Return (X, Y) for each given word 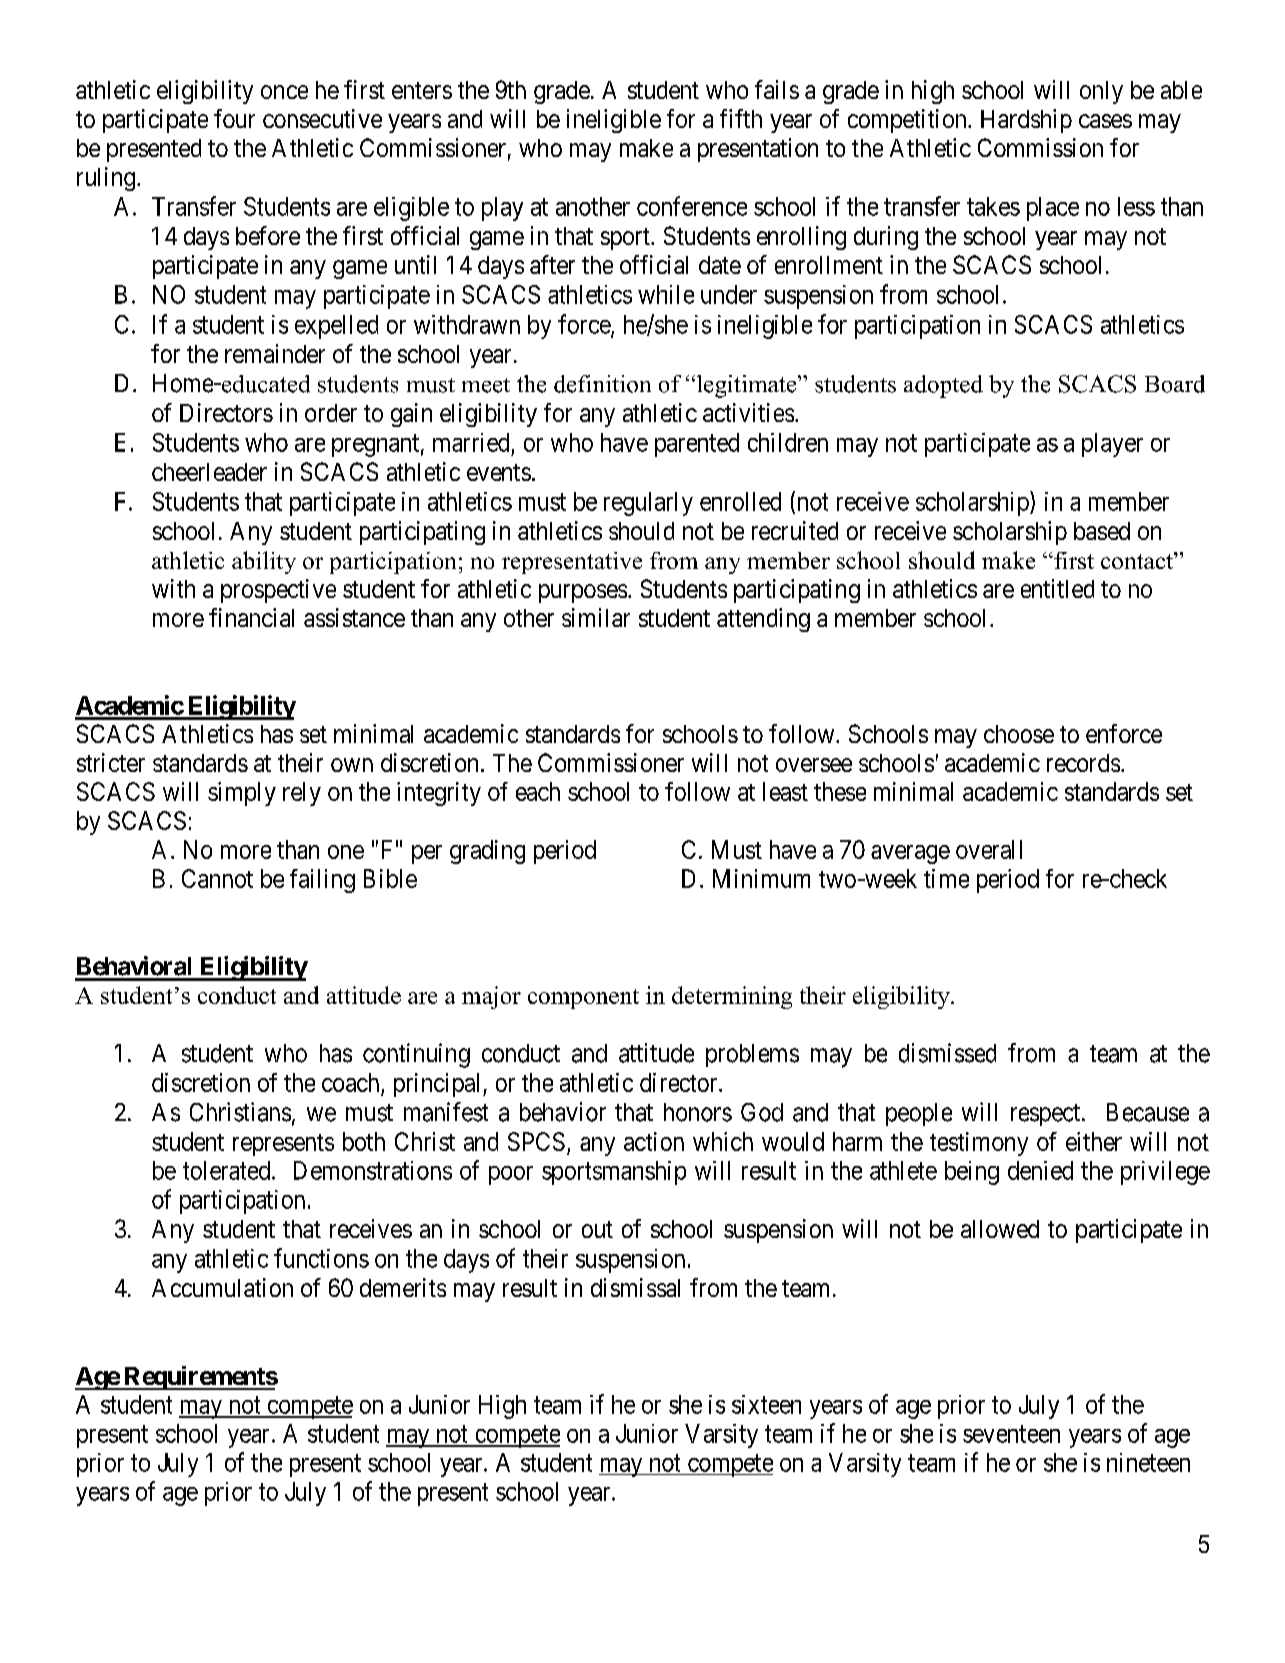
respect (1047, 1115)
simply (242, 794)
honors (698, 1112)
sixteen (766, 1404)
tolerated (228, 1170)
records (1083, 763)
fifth (741, 118)
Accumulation (222, 1287)
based (1102, 531)
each (538, 791)
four (234, 118)
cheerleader (209, 472)
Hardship (1026, 121)
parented (697, 445)
